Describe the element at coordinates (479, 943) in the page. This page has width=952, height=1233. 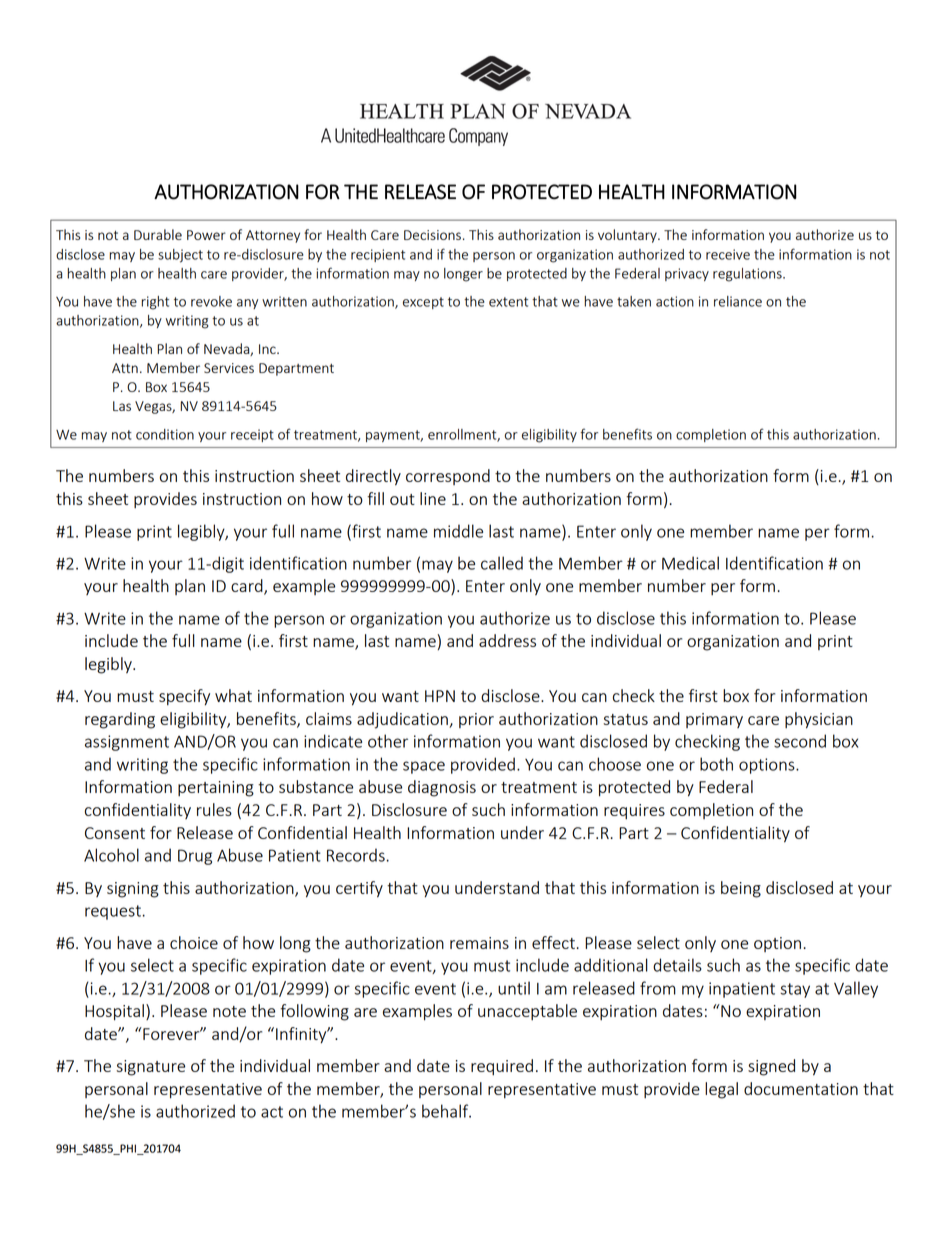
I see `remains` at that location.
